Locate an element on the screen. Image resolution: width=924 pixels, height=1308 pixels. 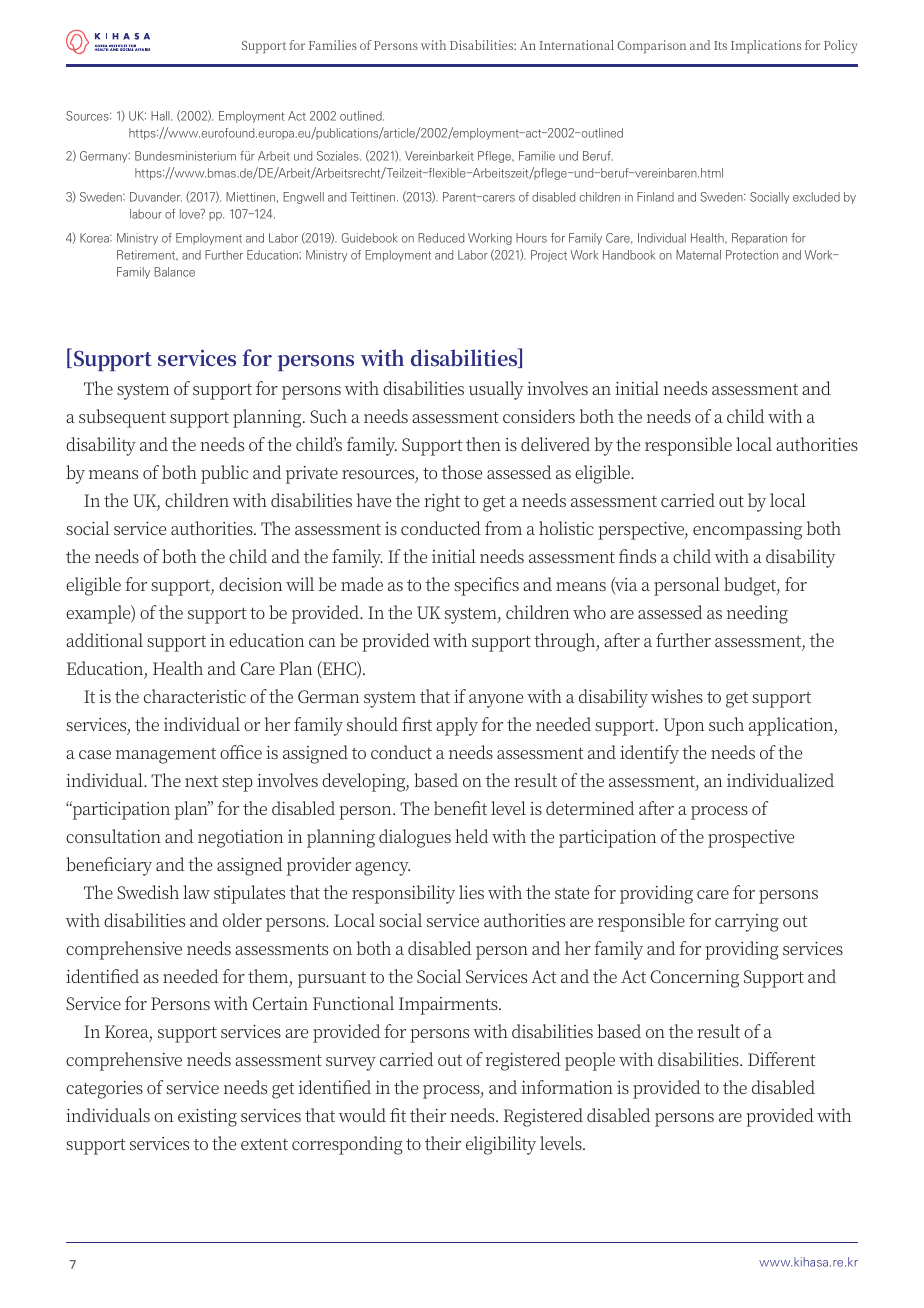
needing is located at coordinates (757, 614).
